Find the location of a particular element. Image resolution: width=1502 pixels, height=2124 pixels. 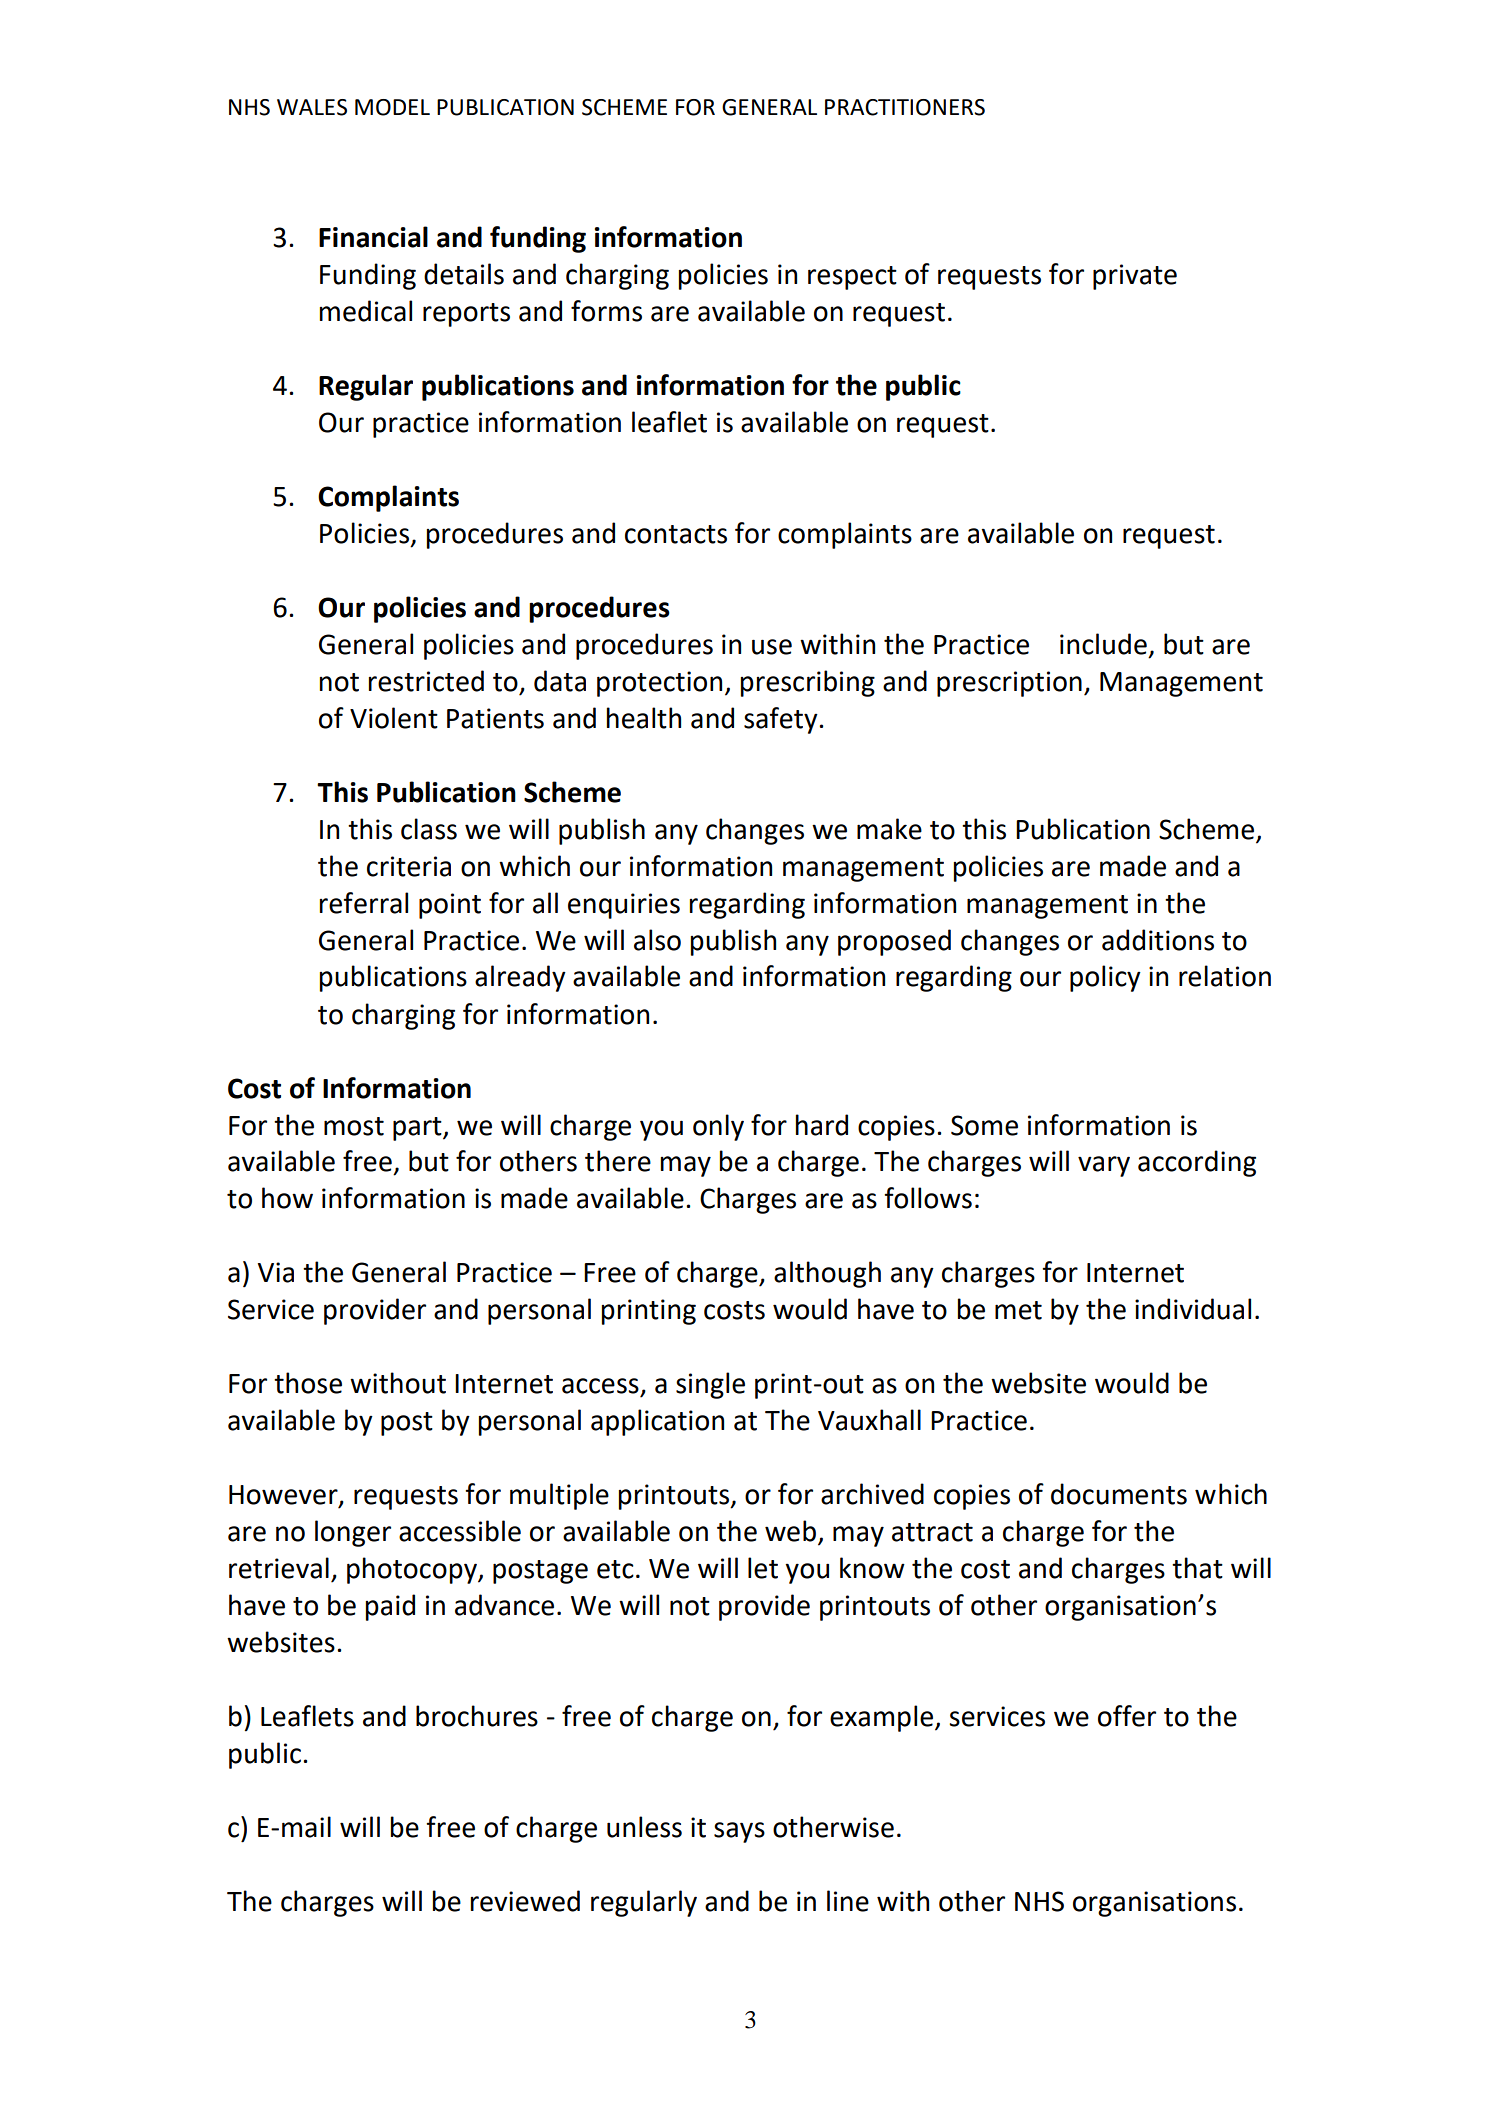

restricted is located at coordinates (426, 681).
